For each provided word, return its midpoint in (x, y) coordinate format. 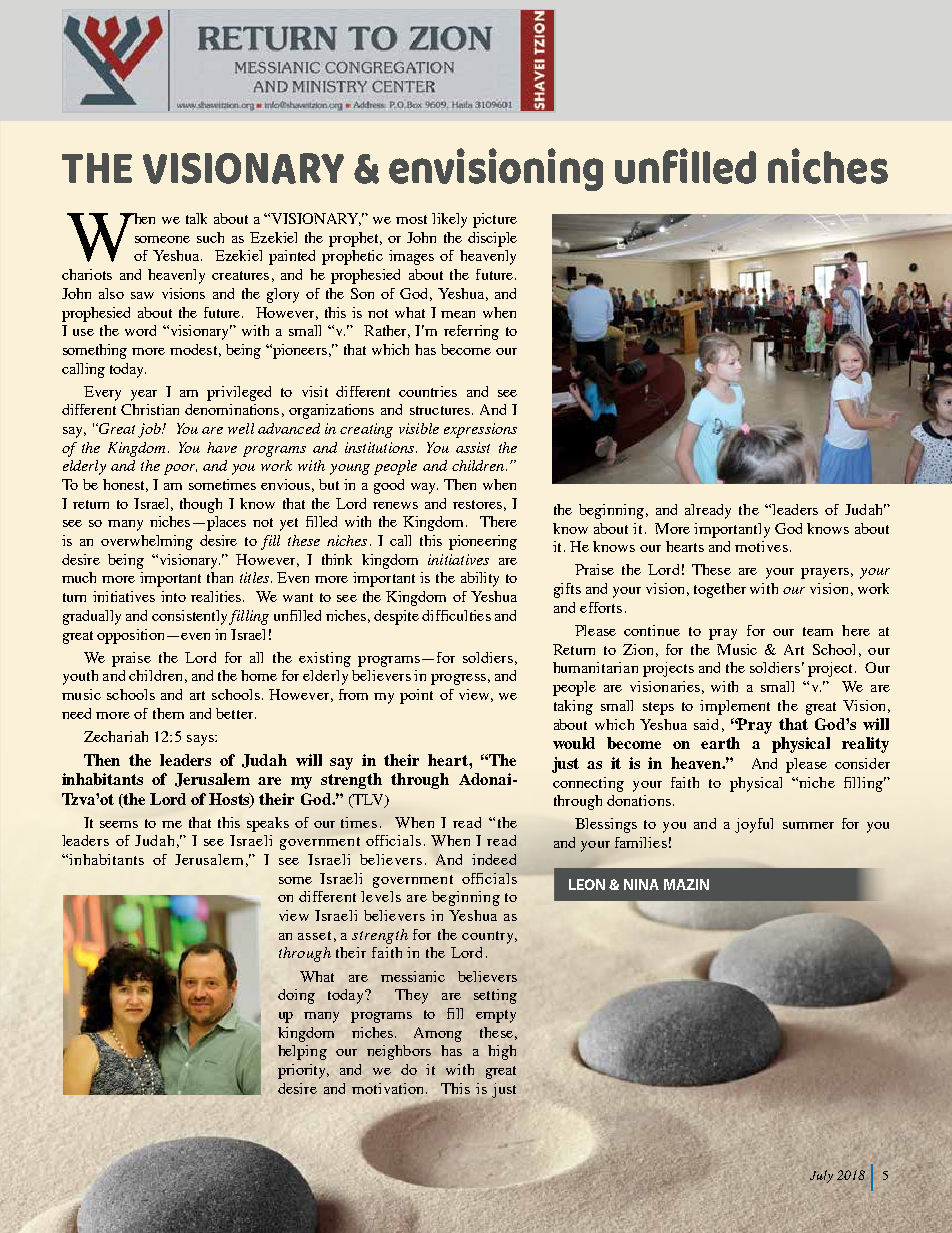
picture (495, 220)
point (416, 696)
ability (480, 579)
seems (119, 824)
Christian (150, 409)
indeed (494, 859)
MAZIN (686, 884)
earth (720, 743)
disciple (492, 239)
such (210, 237)
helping (302, 1052)
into (173, 596)
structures (440, 410)
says (201, 740)
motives (761, 546)
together (720, 590)
